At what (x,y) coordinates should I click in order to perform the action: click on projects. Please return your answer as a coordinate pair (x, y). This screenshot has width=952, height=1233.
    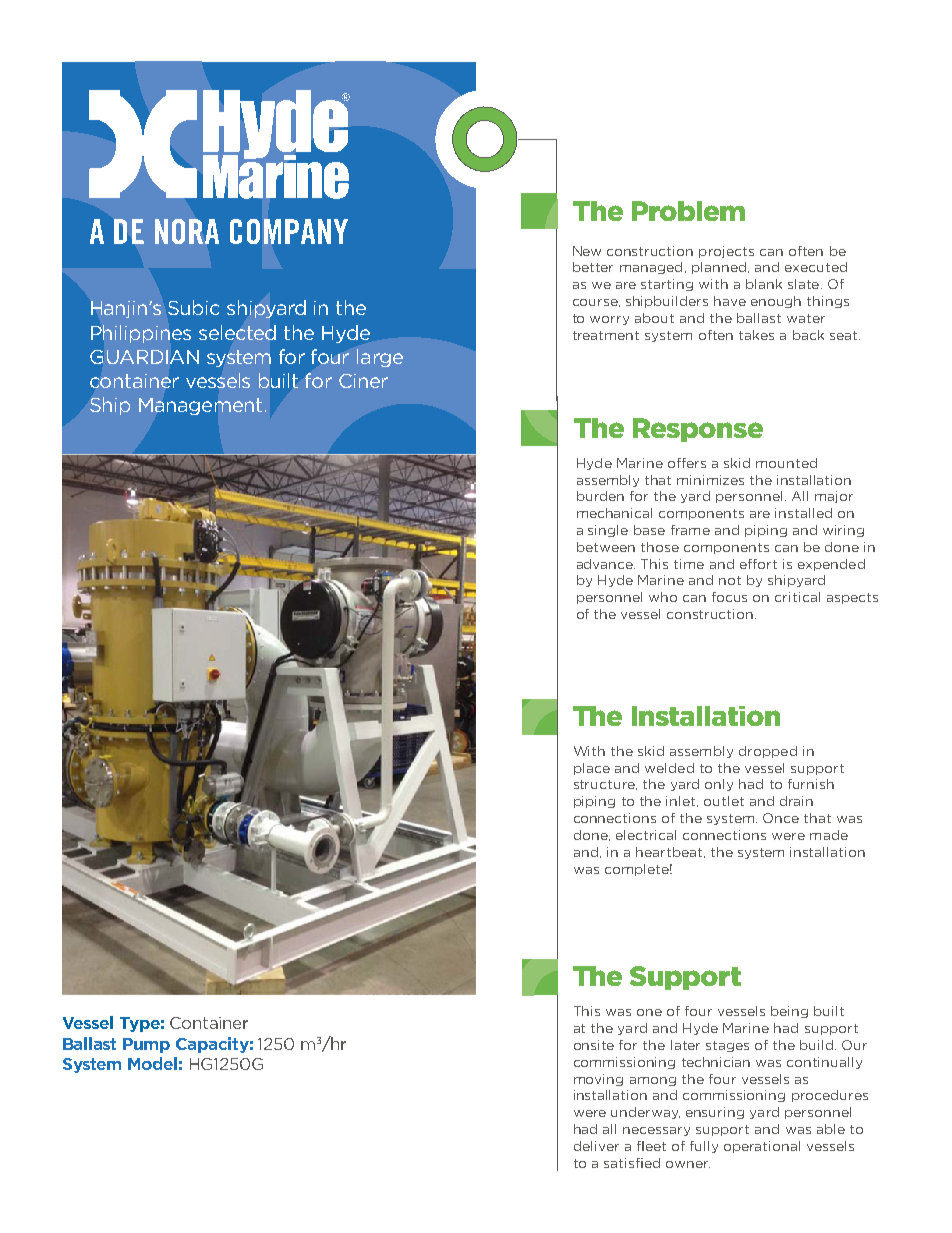
    Looking at the image, I should click on (726, 252).
